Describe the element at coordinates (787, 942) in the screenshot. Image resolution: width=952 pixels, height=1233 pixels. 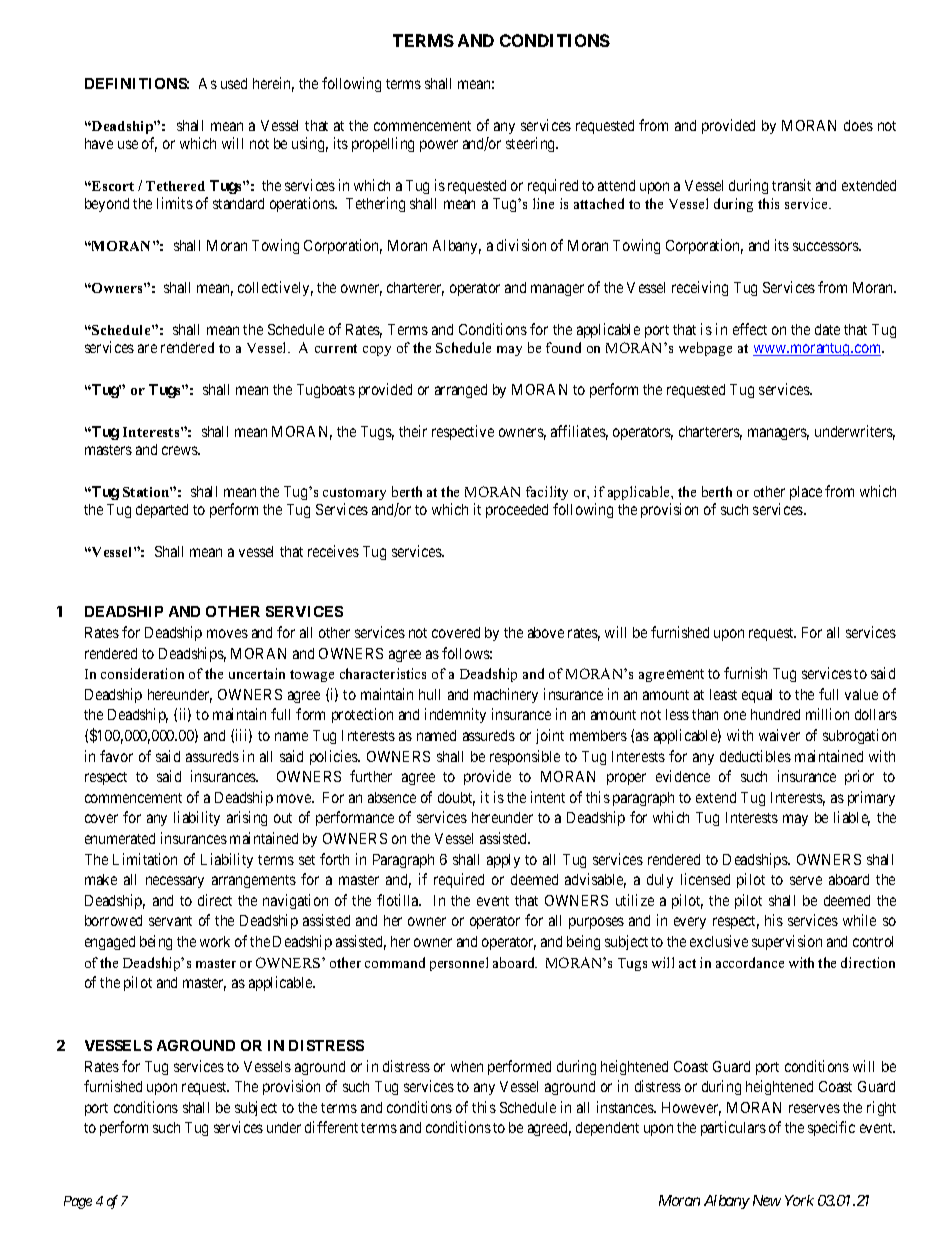
I see `supervision` at that location.
